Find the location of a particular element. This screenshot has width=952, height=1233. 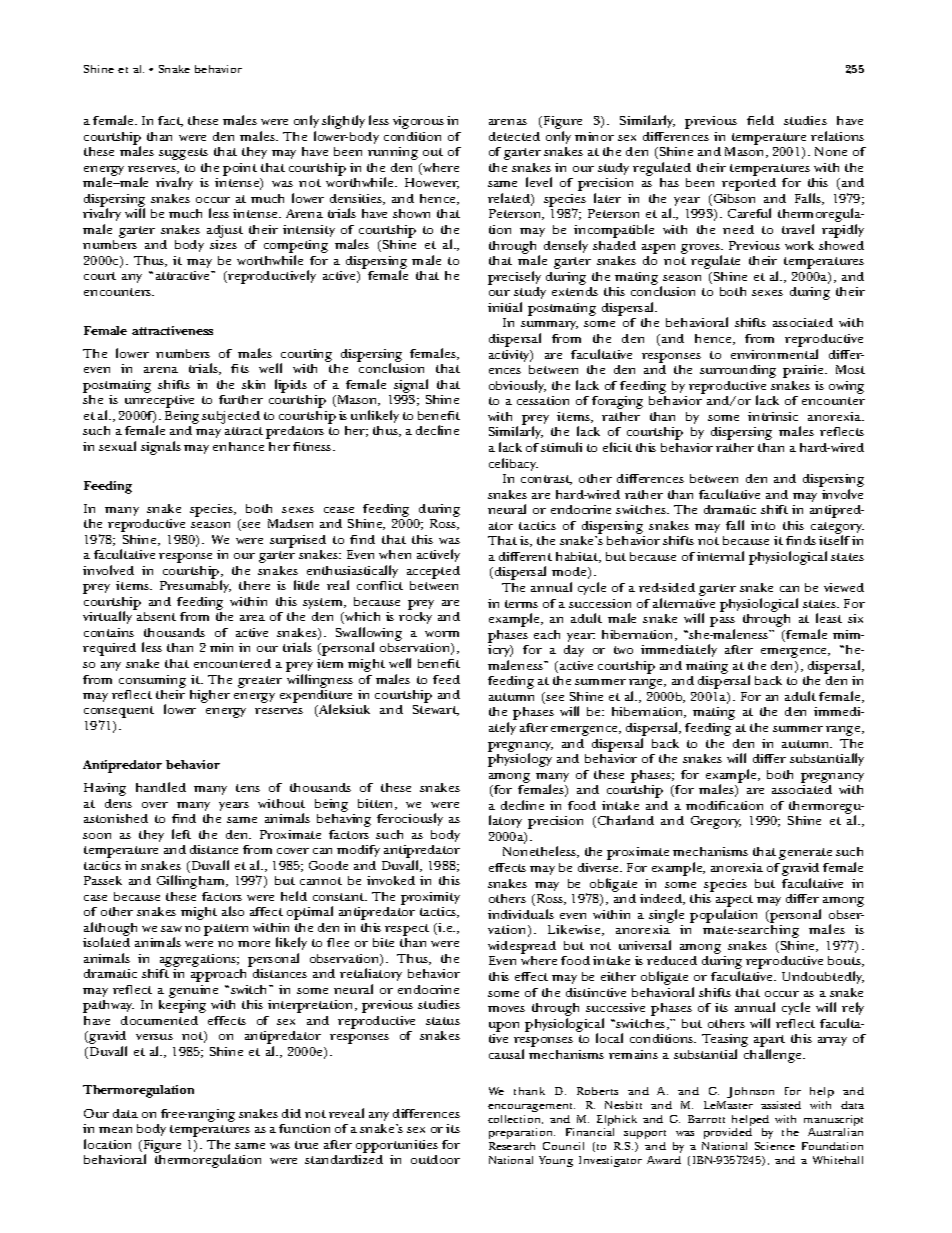

into is located at coordinates (763, 525).
